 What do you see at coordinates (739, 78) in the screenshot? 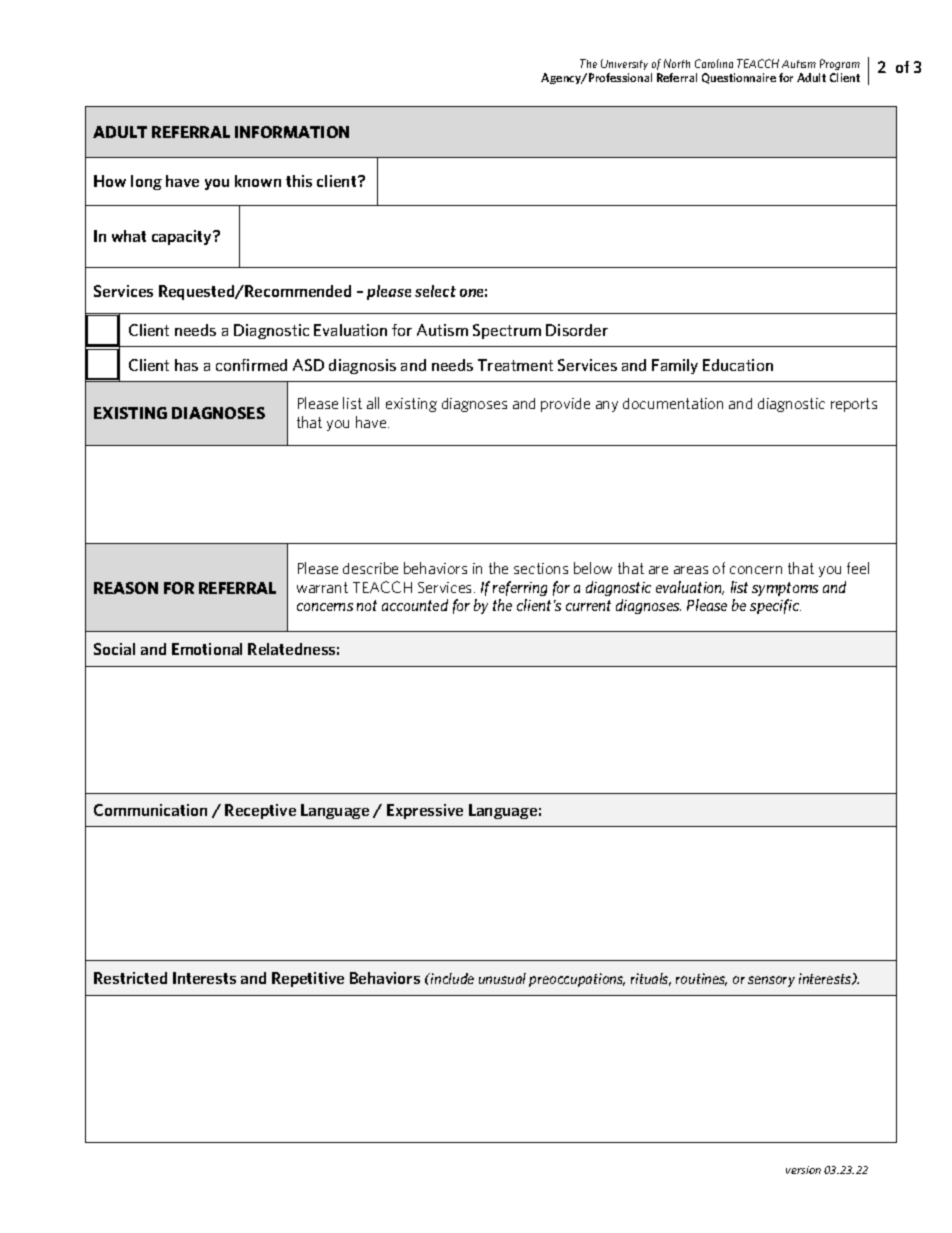
I see `Questionnaire` at bounding box center [739, 78].
